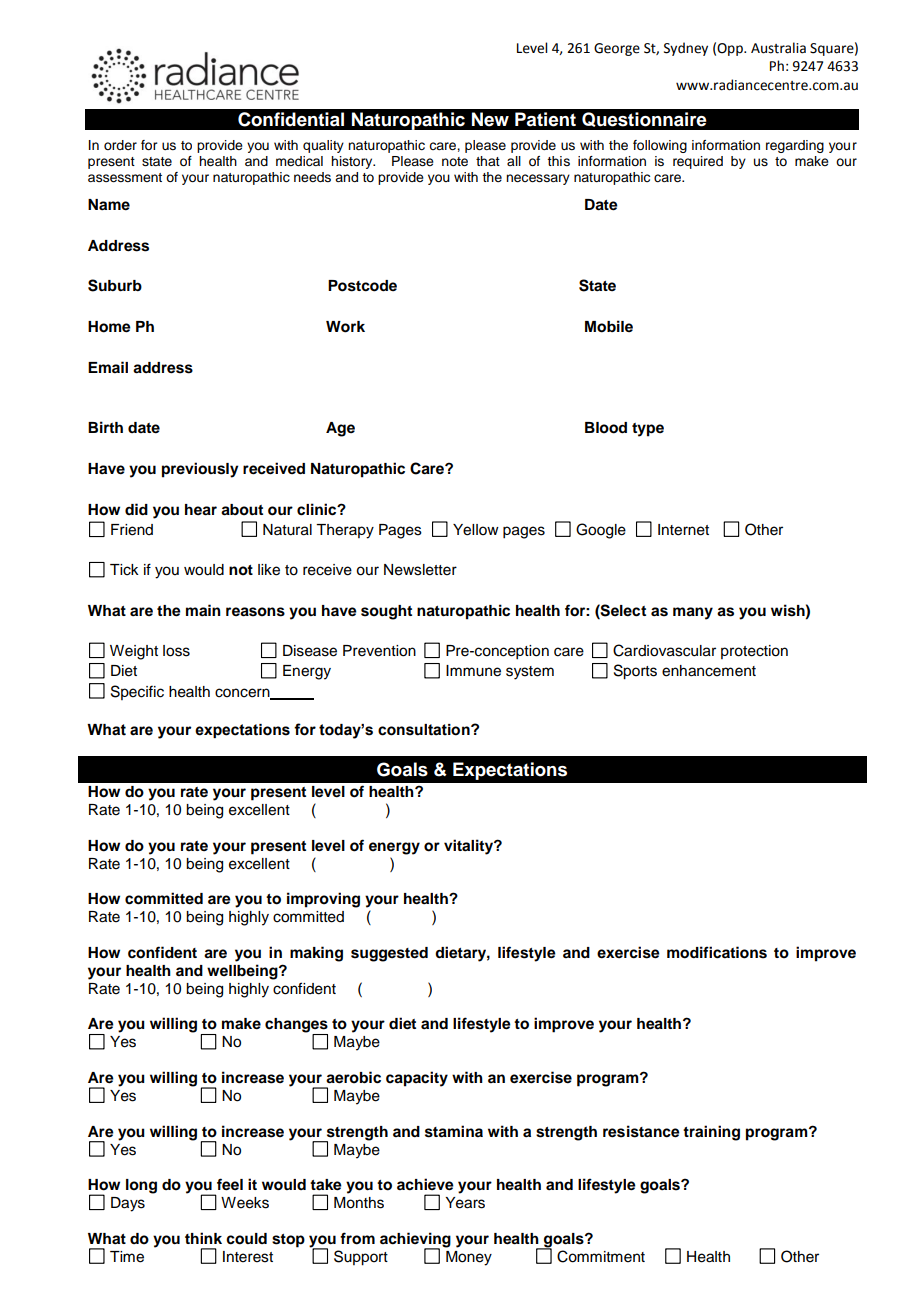 This screenshot has height=1308, width=924. Describe the element at coordinates (686, 49) in the screenshot. I see `Sydney` at that location.
